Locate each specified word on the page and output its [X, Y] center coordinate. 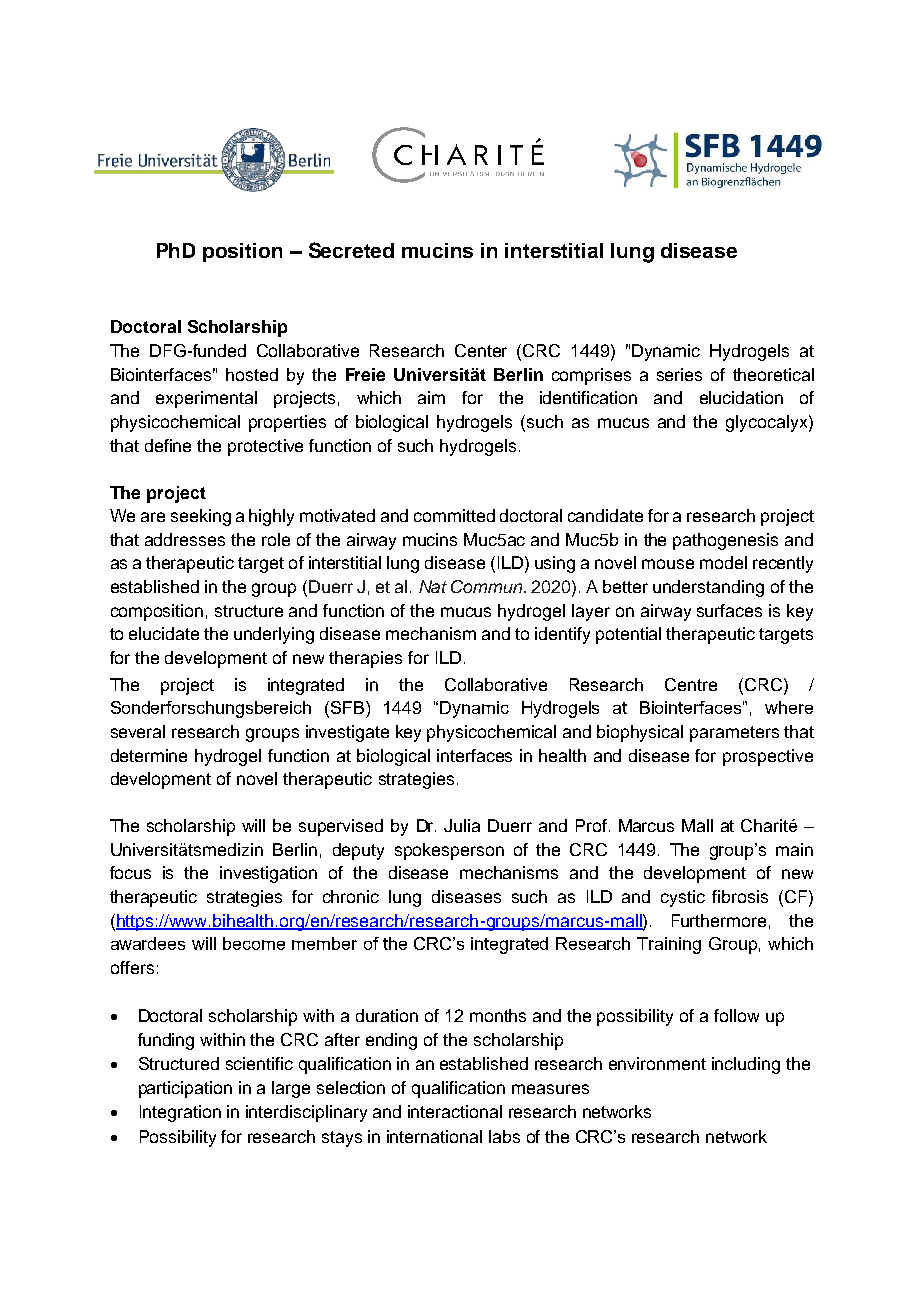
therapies [365, 659]
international [434, 1136]
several [138, 731]
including [746, 1065]
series [679, 374]
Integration [180, 1113]
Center [481, 350]
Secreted [351, 250]
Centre [691, 684]
